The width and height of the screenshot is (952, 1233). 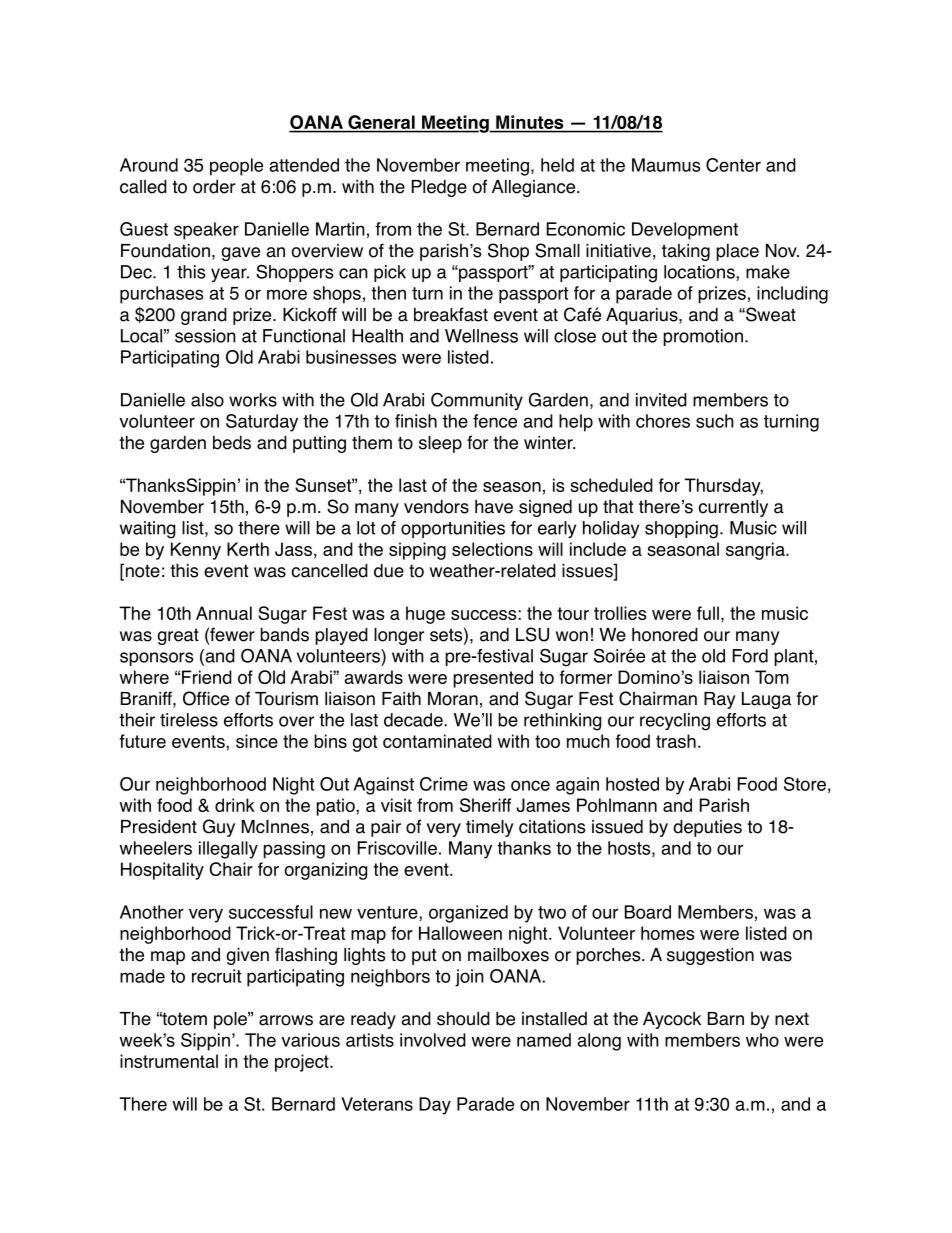 What do you see at coordinates (236, 167) in the screenshot?
I see `people` at bounding box center [236, 167].
